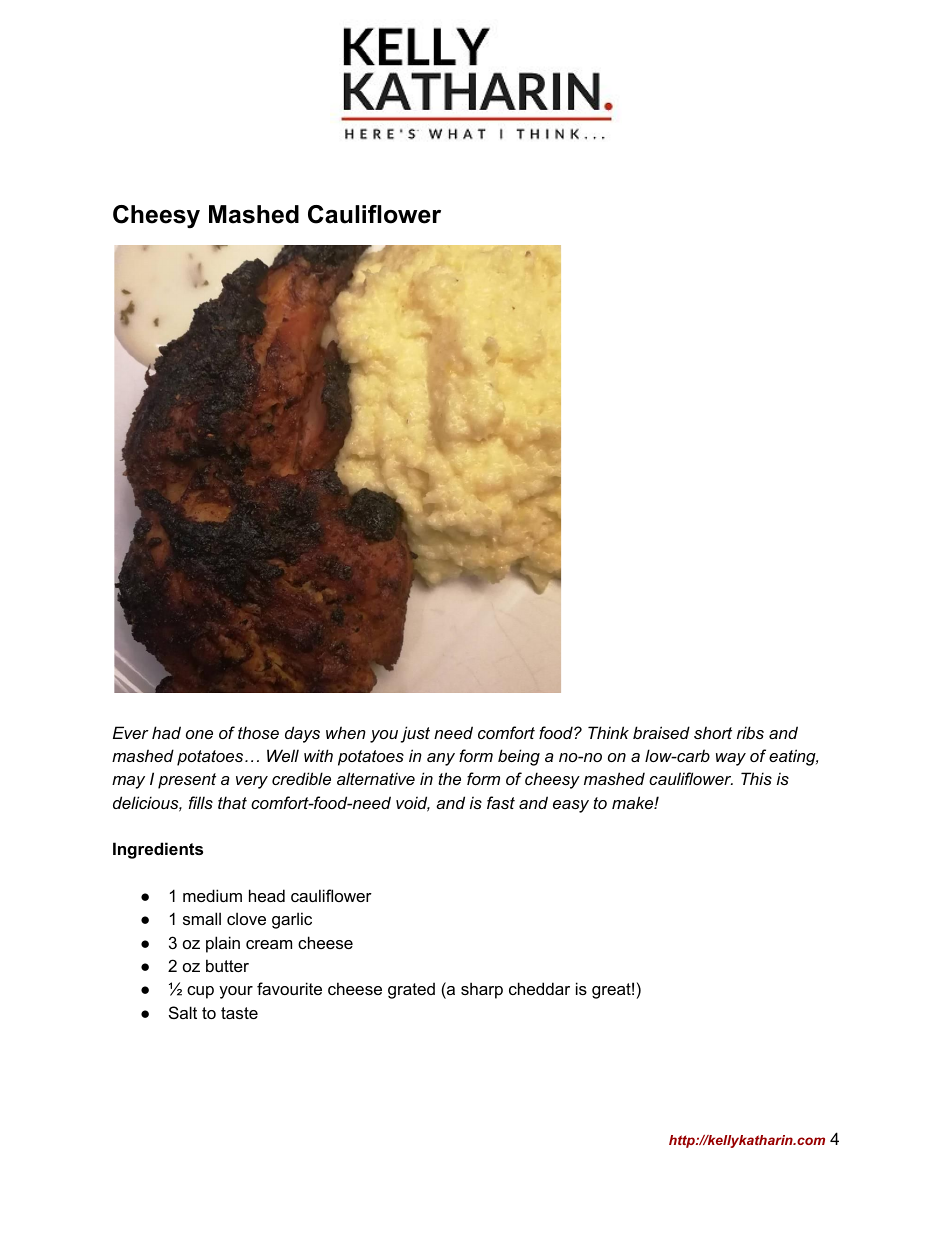 The width and height of the page is (952, 1233). Describe the element at coordinates (661, 732) in the page. I see `braised` at that location.
